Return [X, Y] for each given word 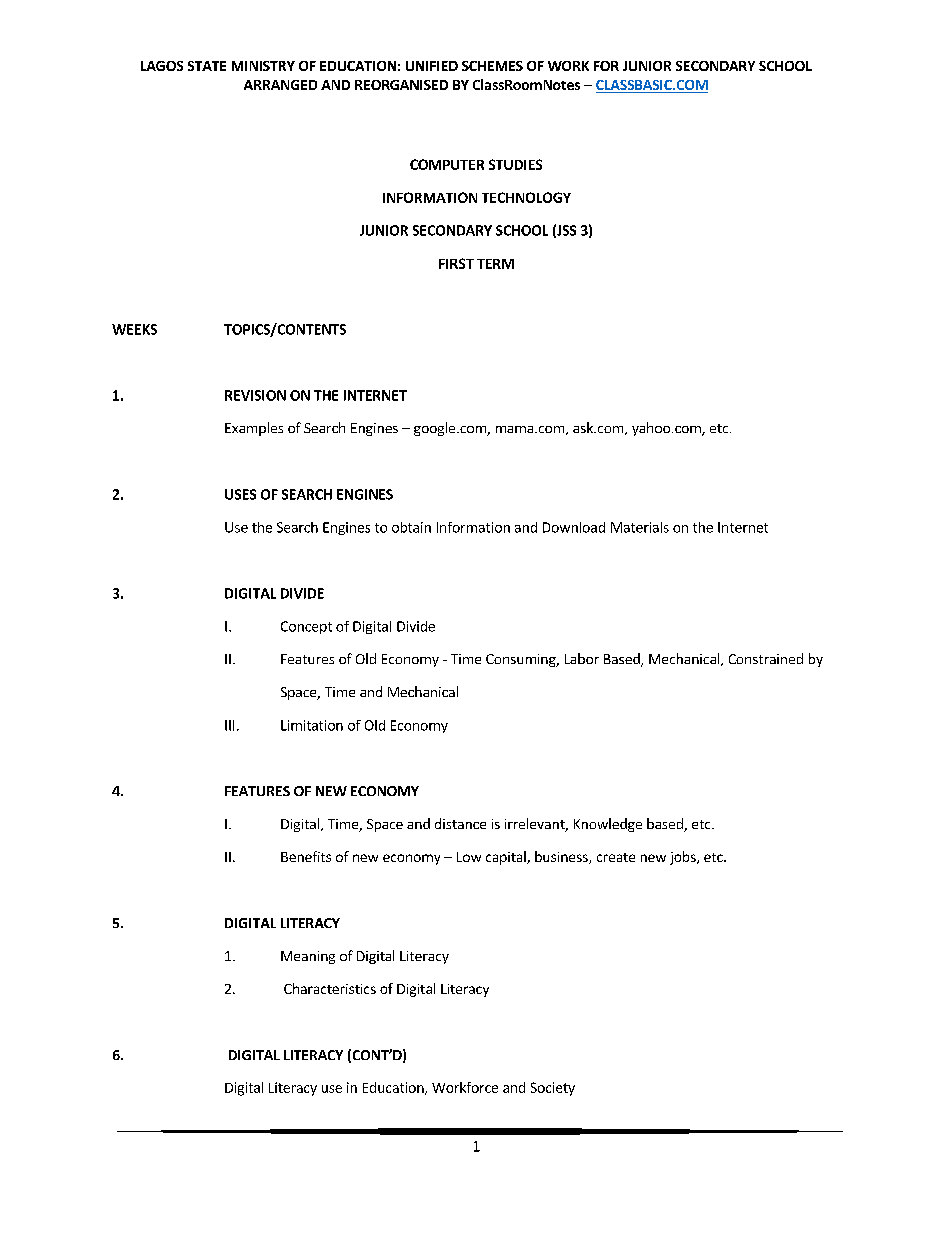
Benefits [306, 856]
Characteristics [330, 988]
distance [460, 823]
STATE [207, 66]
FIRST [456, 263]
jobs [684, 858]
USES [240, 494]
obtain [411, 527]
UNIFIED [432, 66]
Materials [640, 527]
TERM [495, 264]
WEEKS [134, 329]
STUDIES [515, 164]
